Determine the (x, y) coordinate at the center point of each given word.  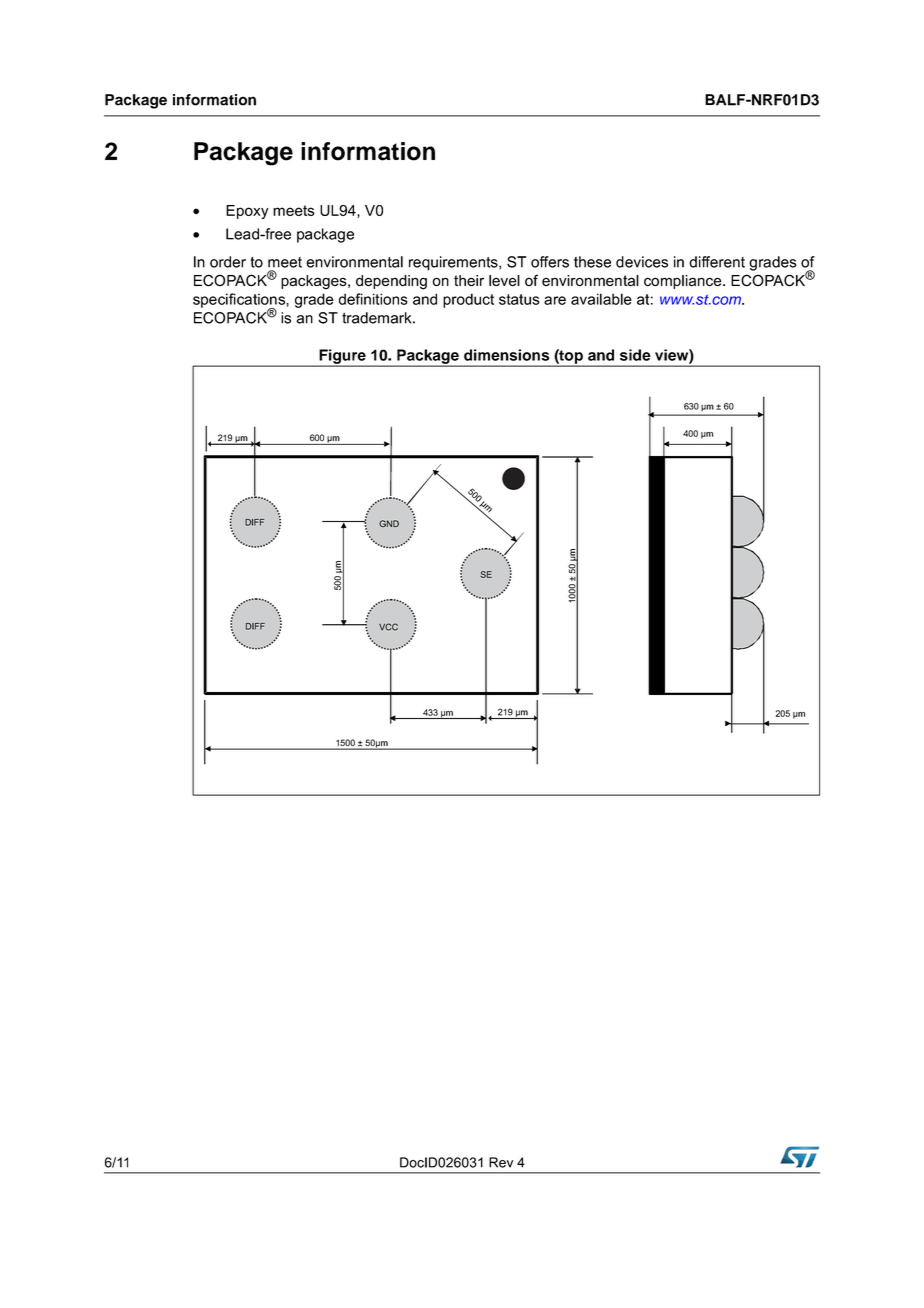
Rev (501, 1162)
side (635, 355)
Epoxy (247, 212)
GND (389, 523)
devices (642, 262)
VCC (388, 627)
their (469, 280)
